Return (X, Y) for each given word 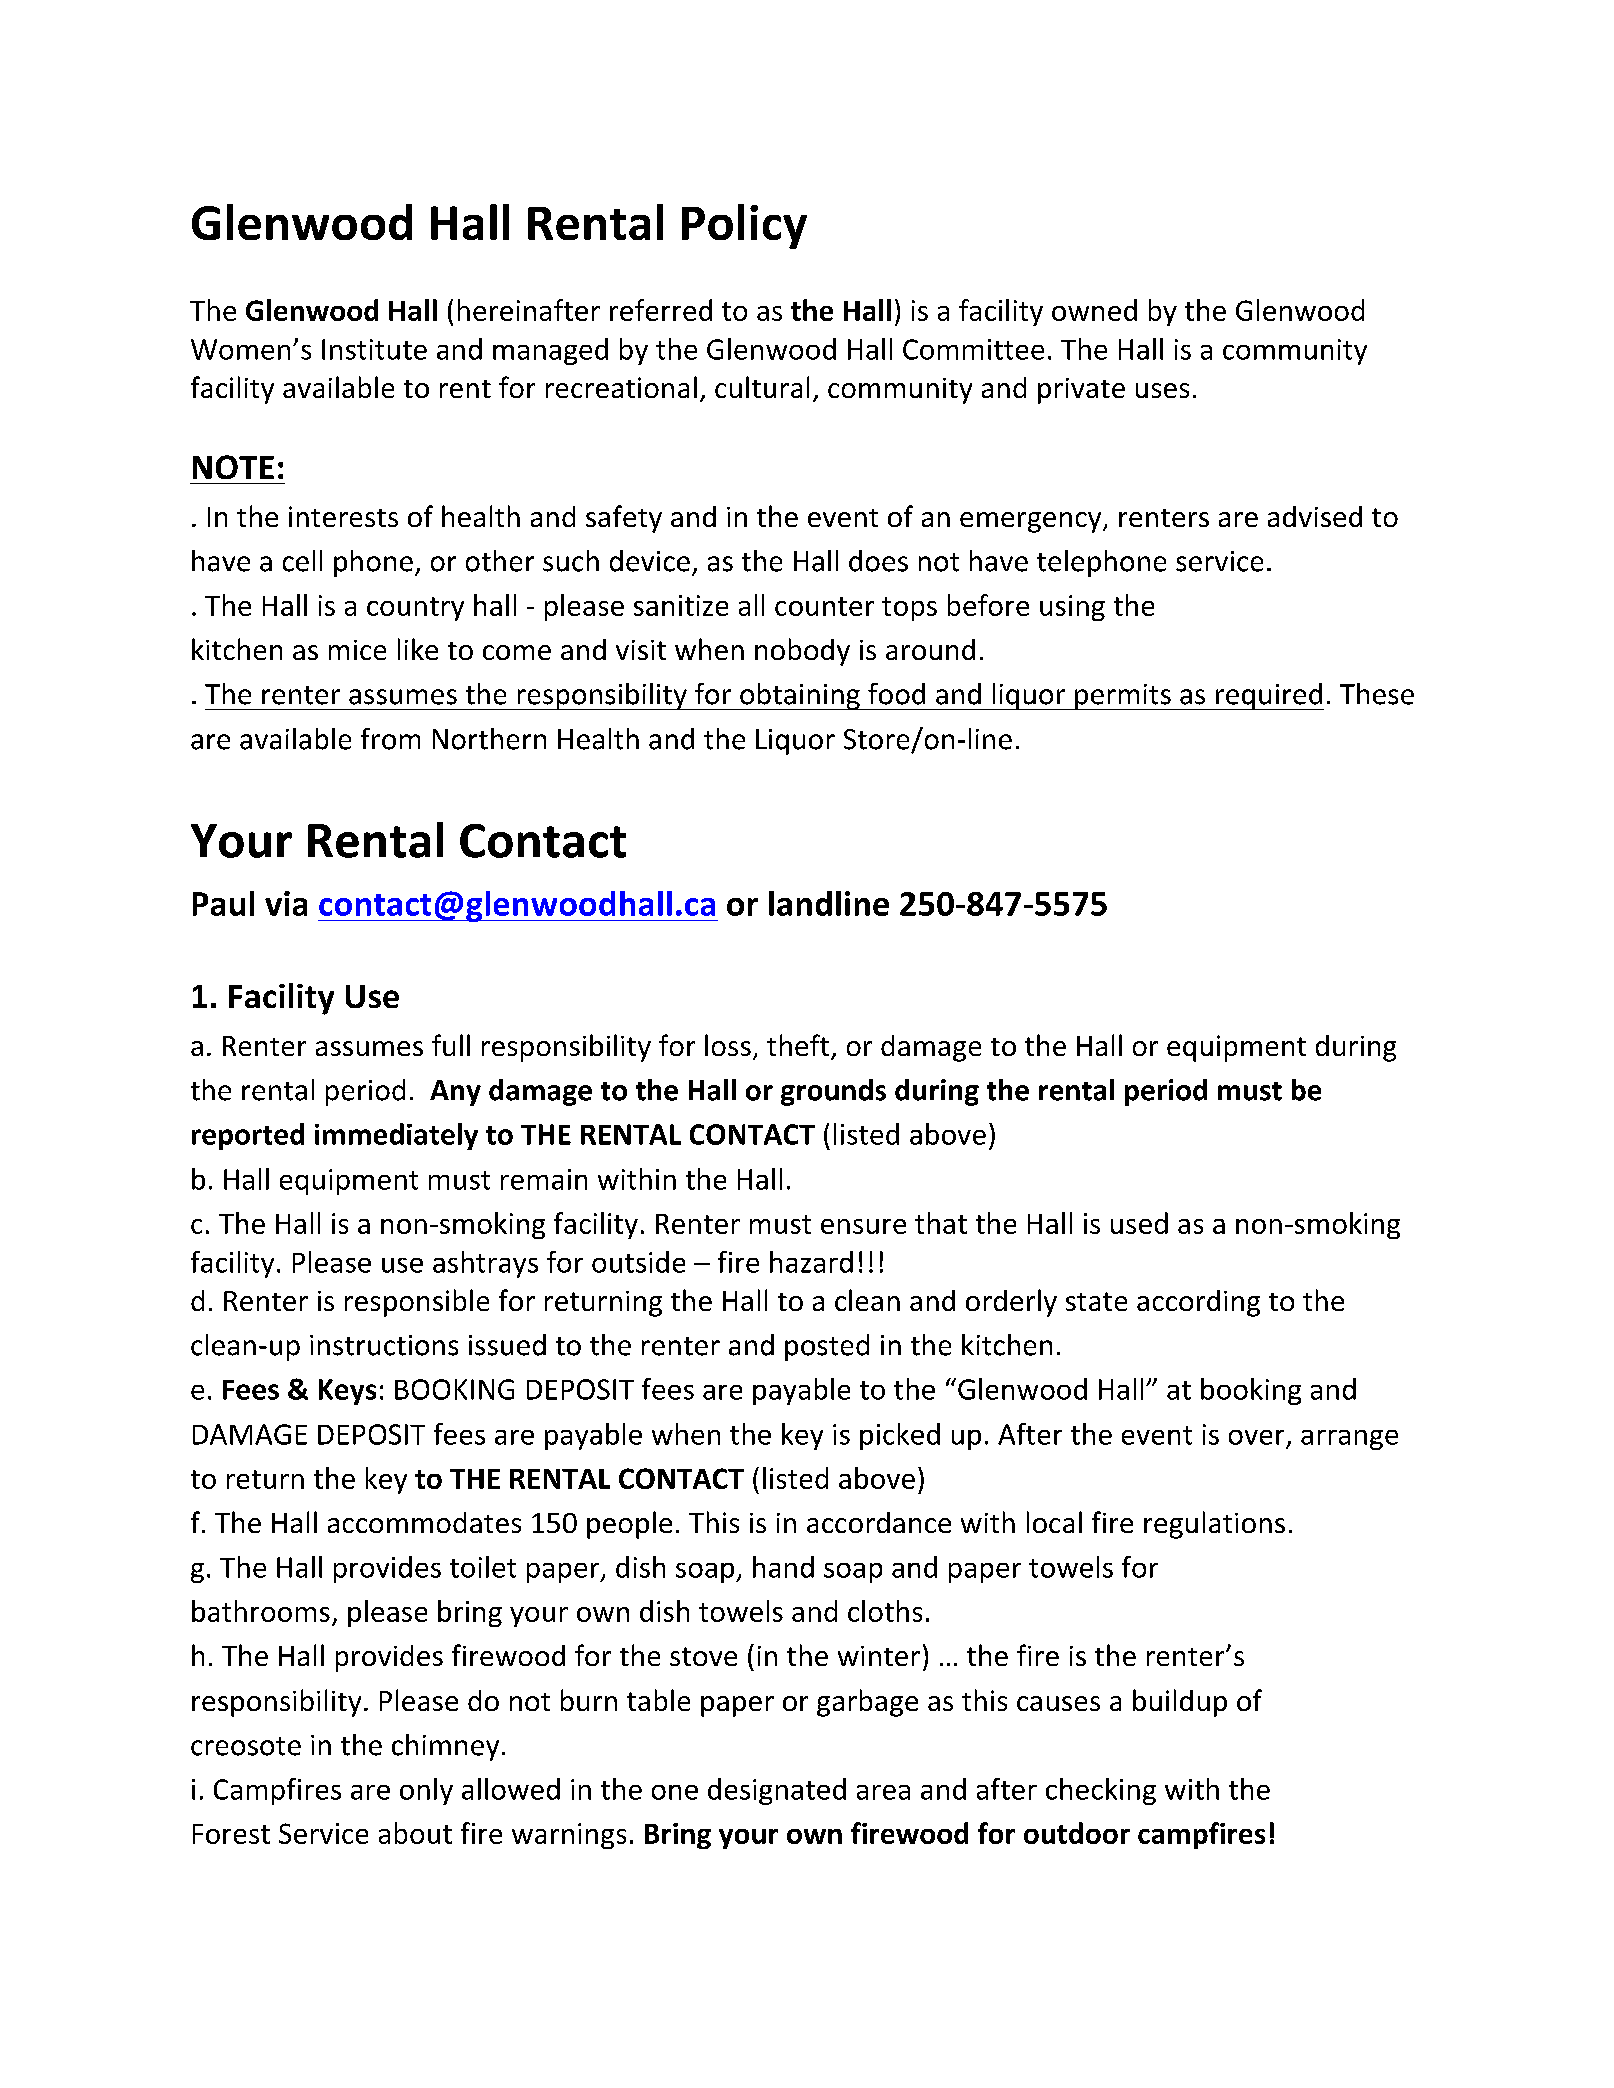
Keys (347, 1392)
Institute (374, 349)
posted (827, 1347)
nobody (802, 652)
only (426, 1791)
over (1256, 1437)
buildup (1180, 1703)
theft (799, 1046)
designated (777, 1791)
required (1269, 696)
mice (357, 650)
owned (1094, 310)
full (451, 1045)
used (1139, 1223)
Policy (744, 226)
